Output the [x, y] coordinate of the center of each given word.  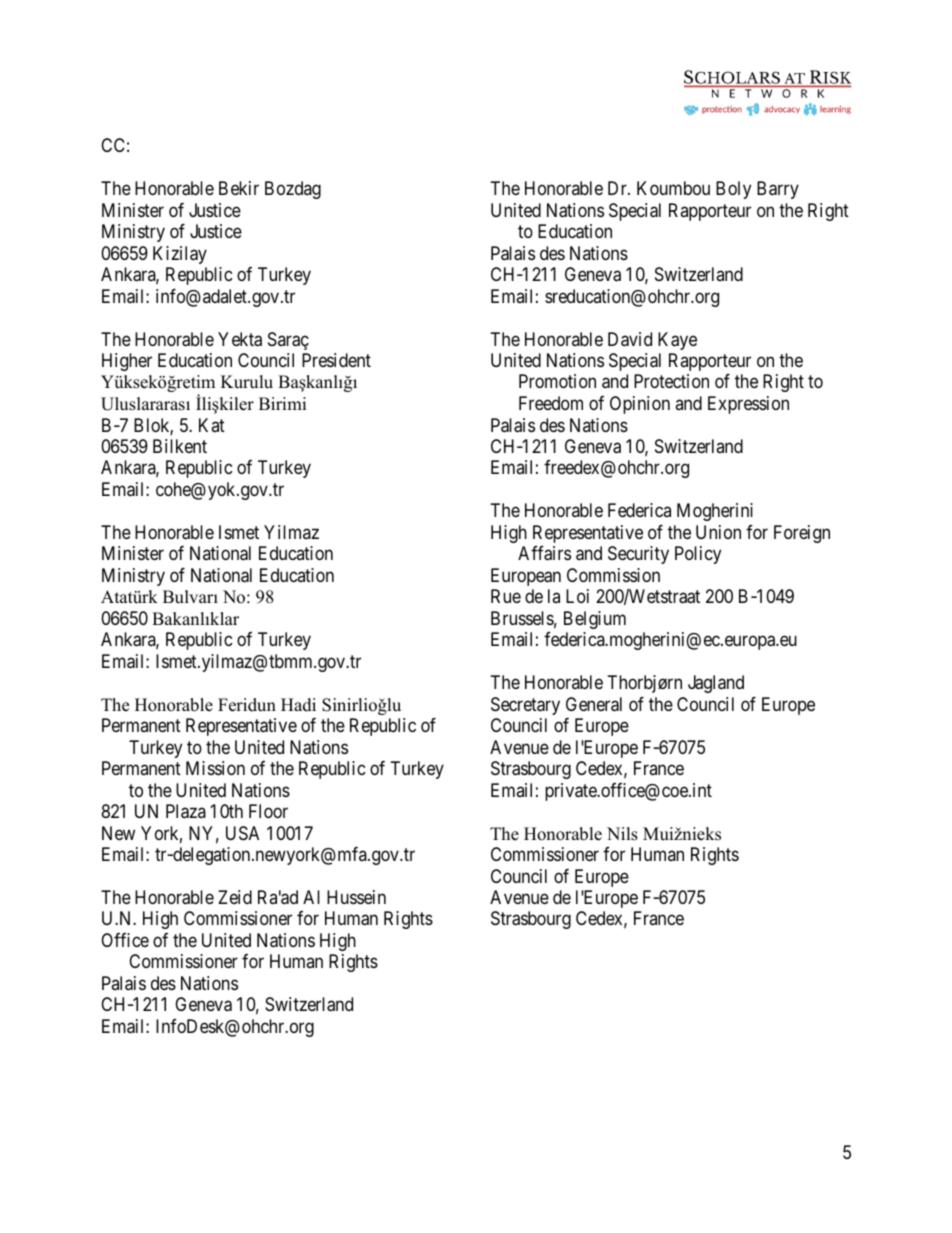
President [336, 360]
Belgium [595, 620]
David [630, 339]
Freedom [551, 403]
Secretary [525, 706]
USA [242, 833]
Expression [748, 405]
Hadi [298, 705]
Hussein [356, 897]
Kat [212, 425]
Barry [778, 190]
